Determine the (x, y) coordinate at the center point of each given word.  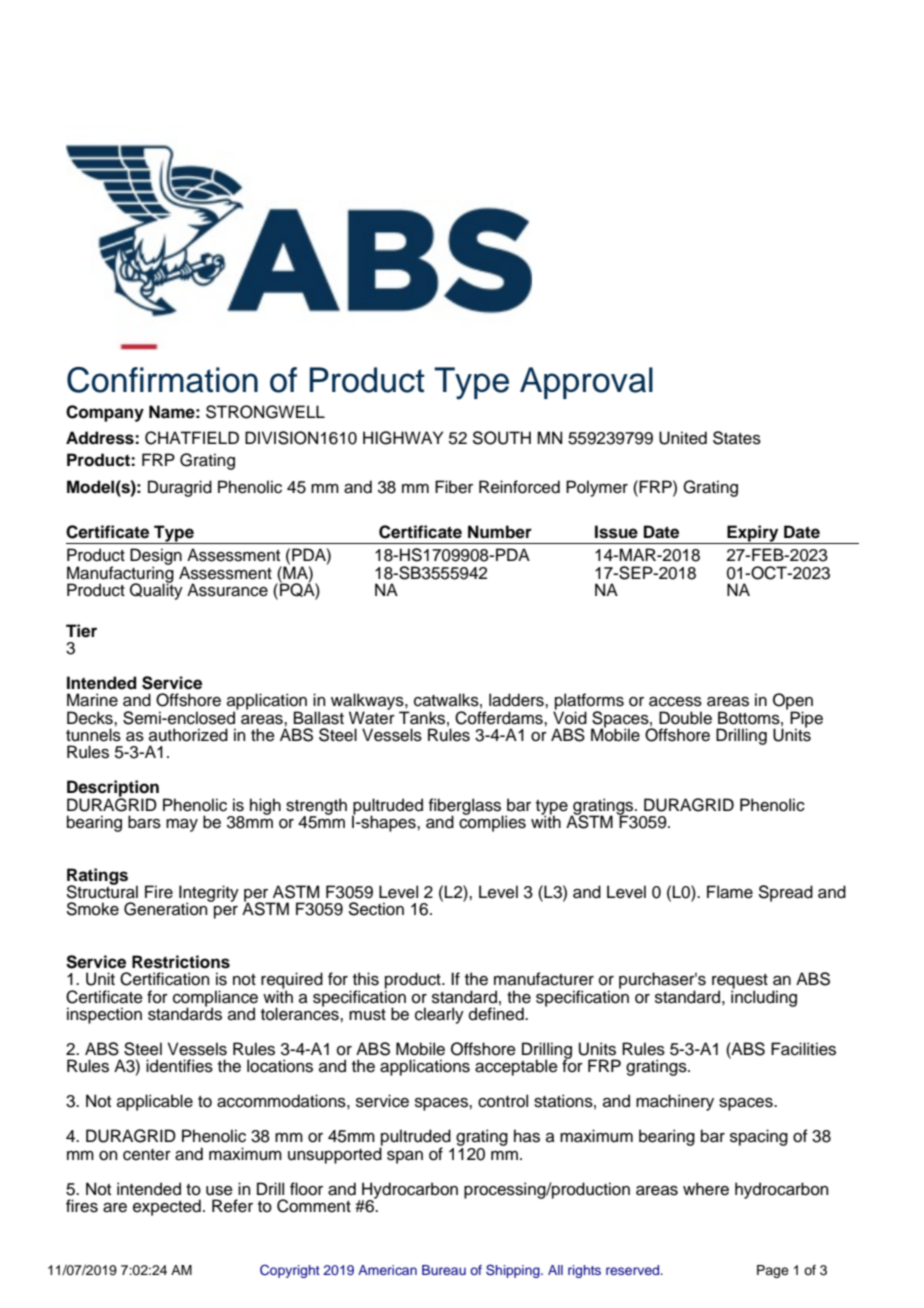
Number (500, 532)
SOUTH (502, 438)
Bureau (444, 1270)
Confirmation (162, 380)
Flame (730, 892)
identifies (179, 1066)
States (737, 438)
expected (167, 1207)
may (182, 825)
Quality (156, 590)
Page (773, 1271)
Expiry (753, 534)
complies (492, 822)
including (764, 997)
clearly (439, 1015)
